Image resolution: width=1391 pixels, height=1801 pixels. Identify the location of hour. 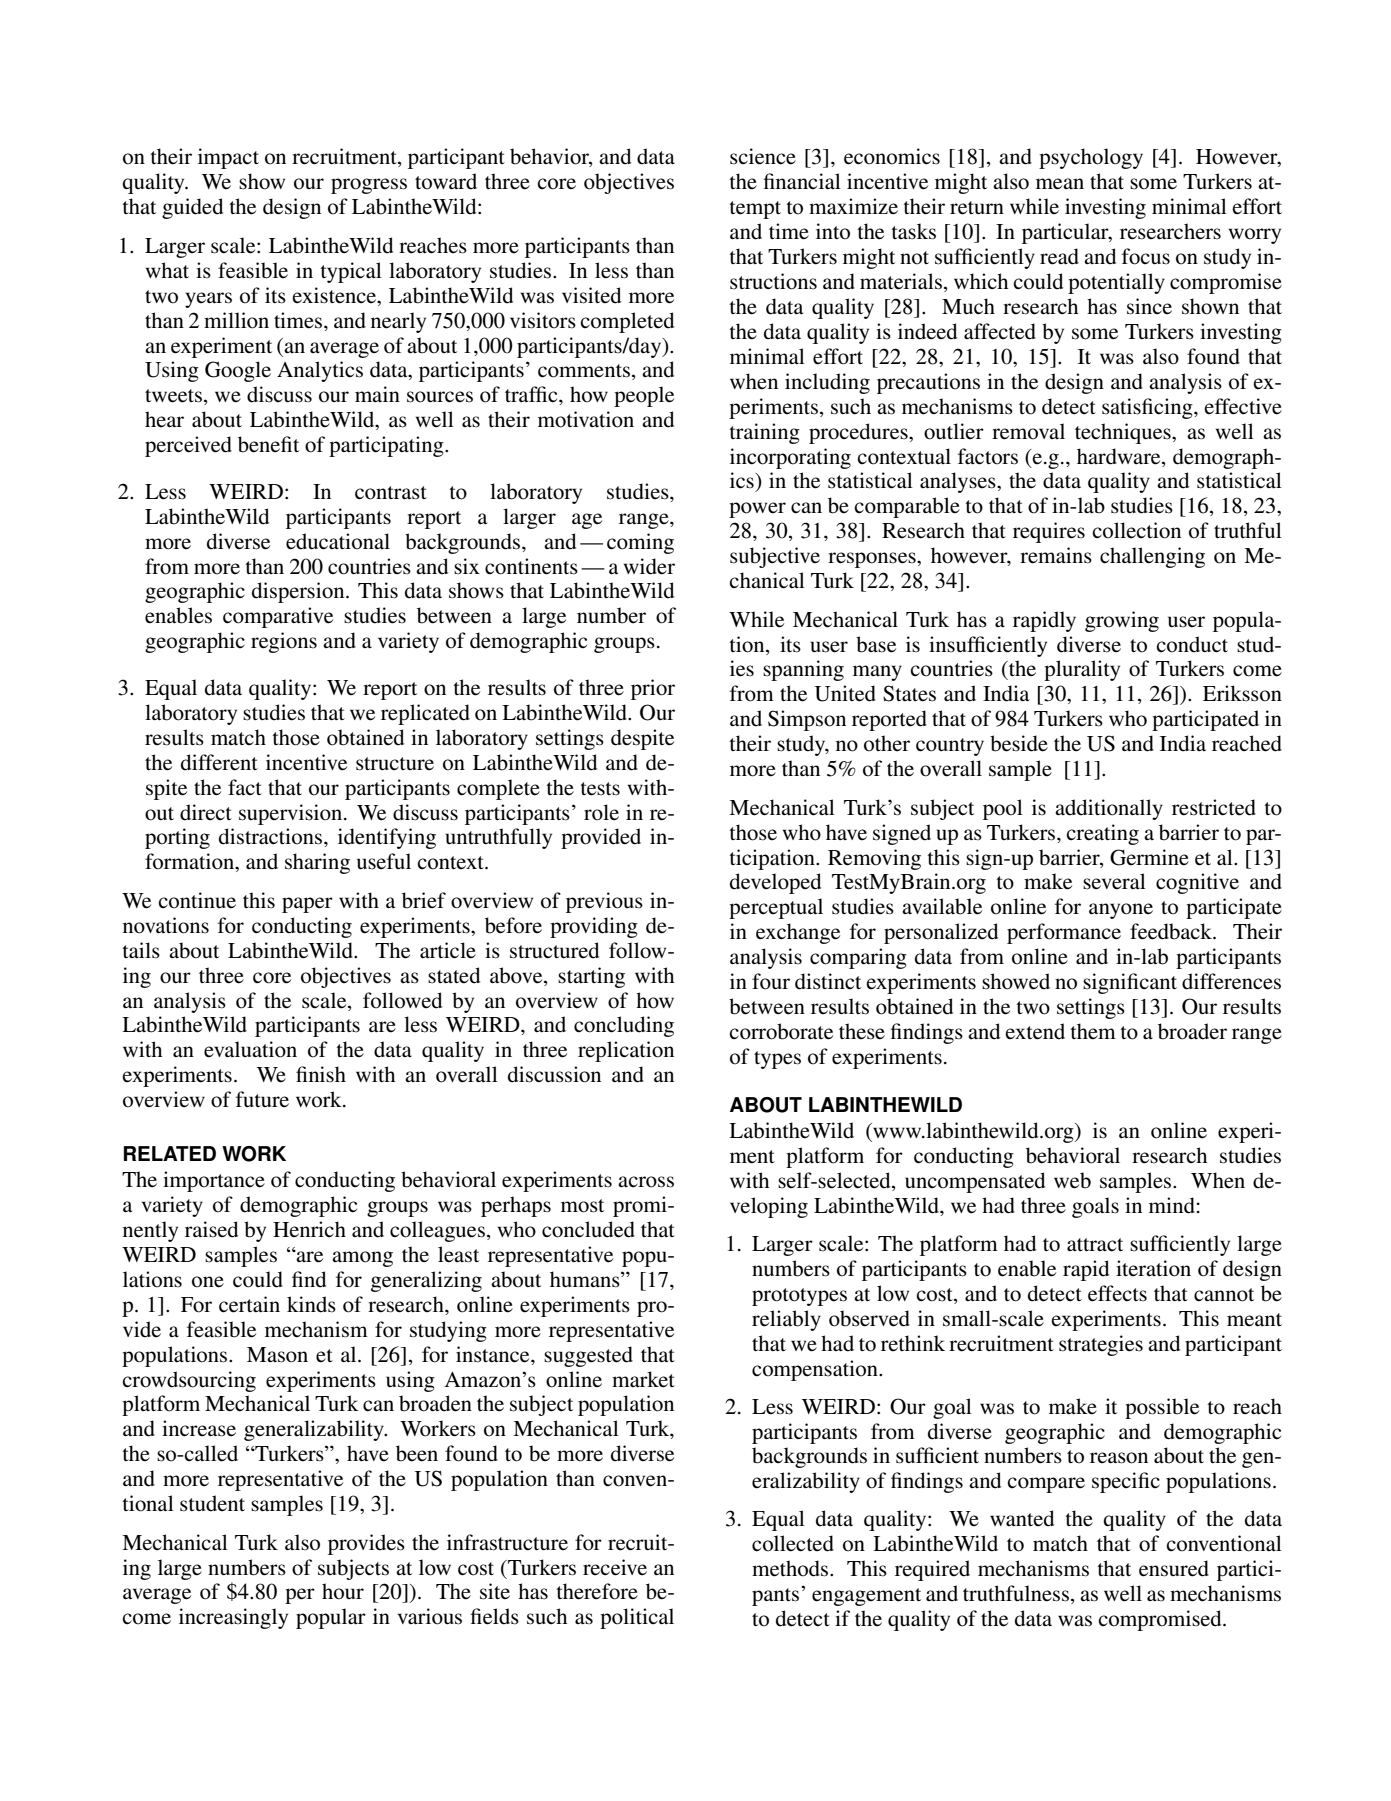
(343, 1591).
